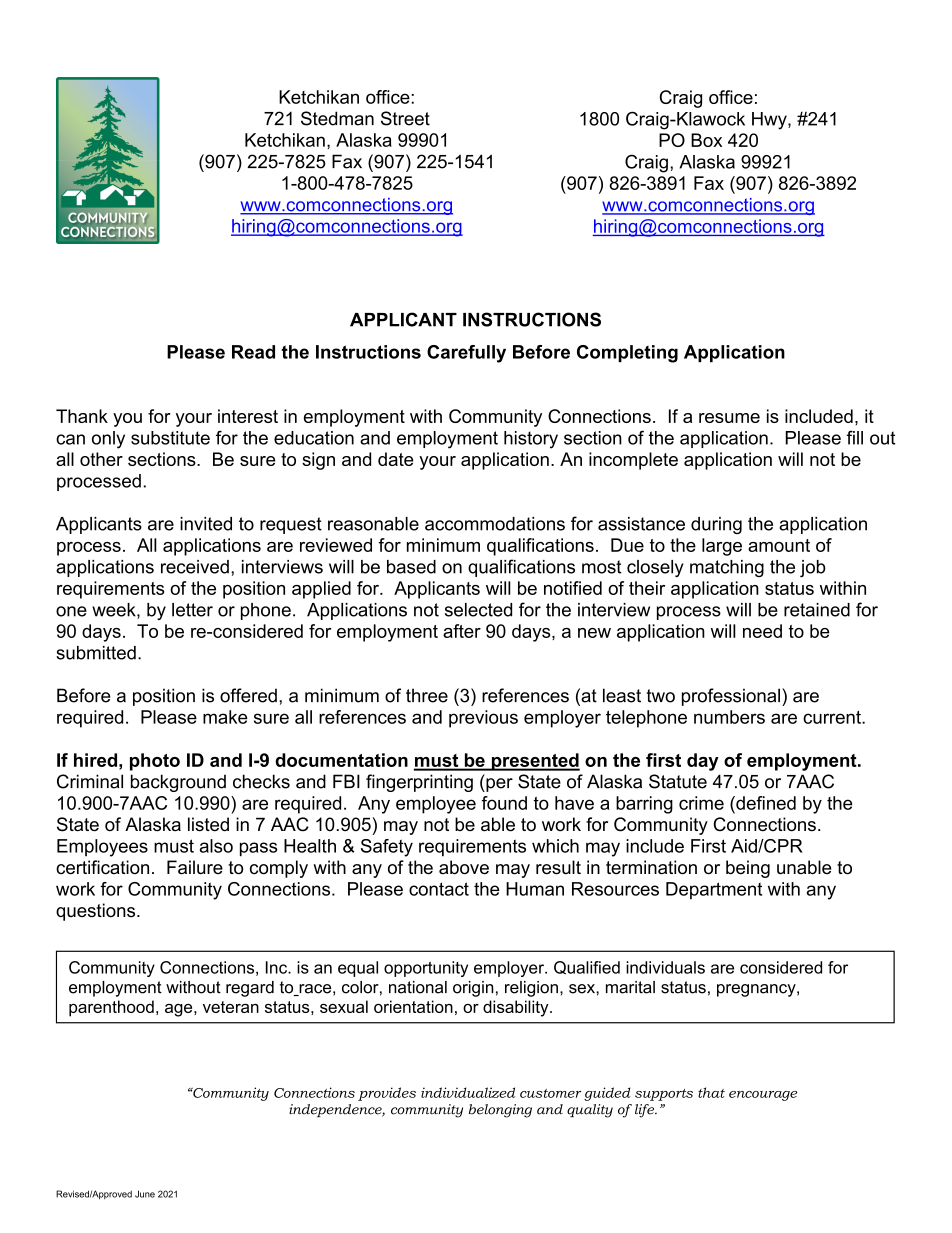 This screenshot has height=1233, width=952. What do you see at coordinates (206, 524) in the screenshot?
I see `invited` at bounding box center [206, 524].
